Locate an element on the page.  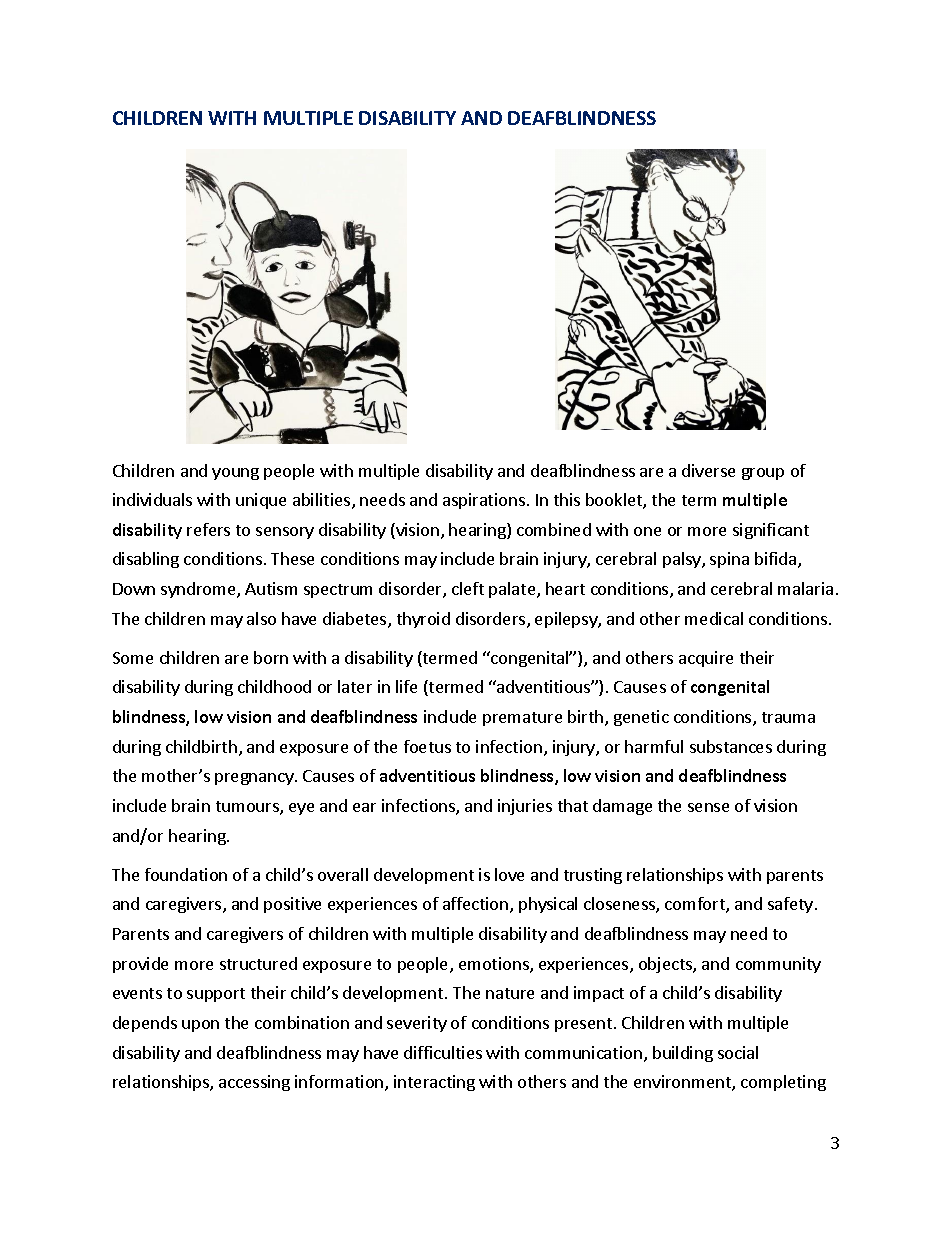
foetus is located at coordinates (427, 746).
